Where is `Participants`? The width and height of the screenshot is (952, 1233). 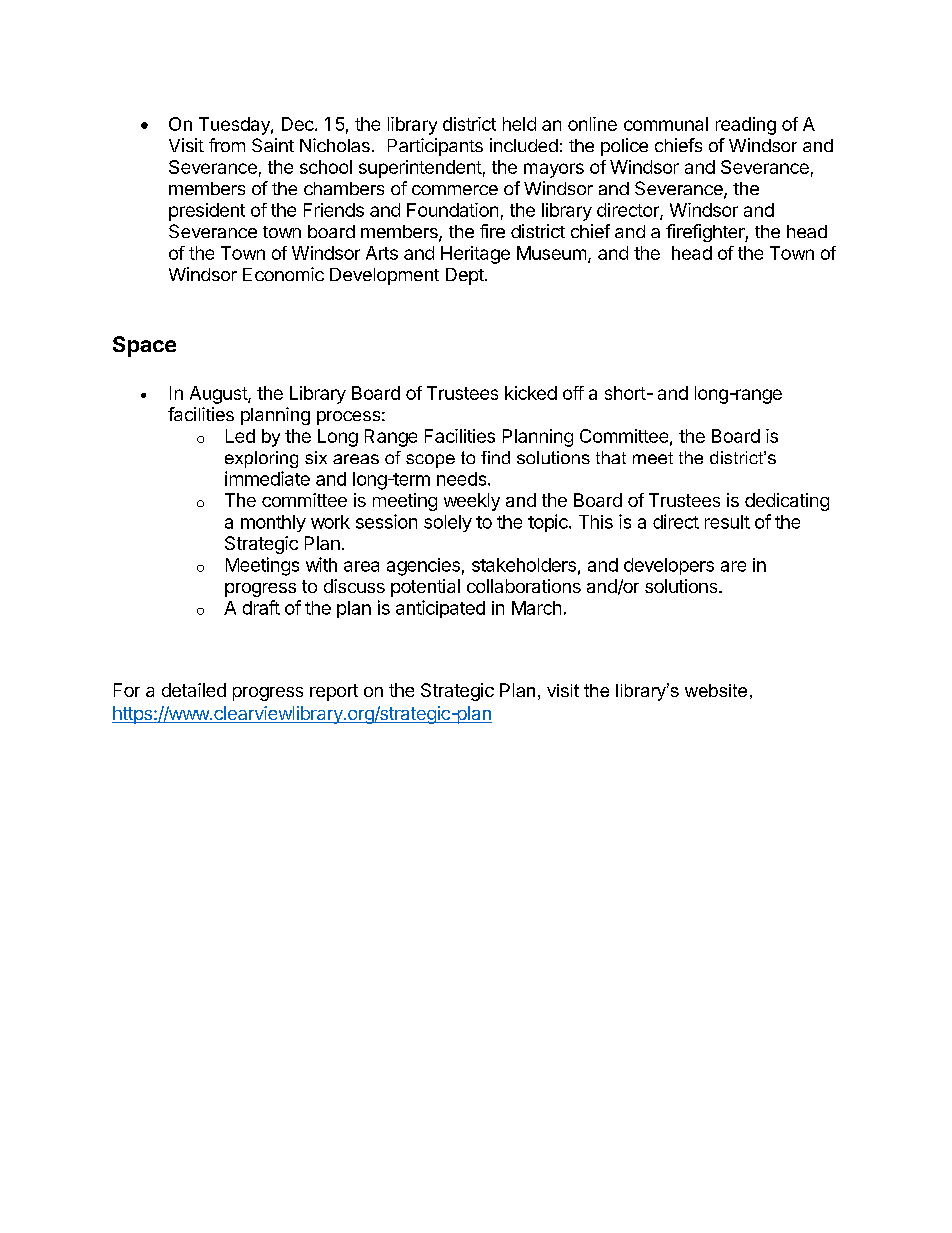 Participants is located at coordinates (435, 147).
